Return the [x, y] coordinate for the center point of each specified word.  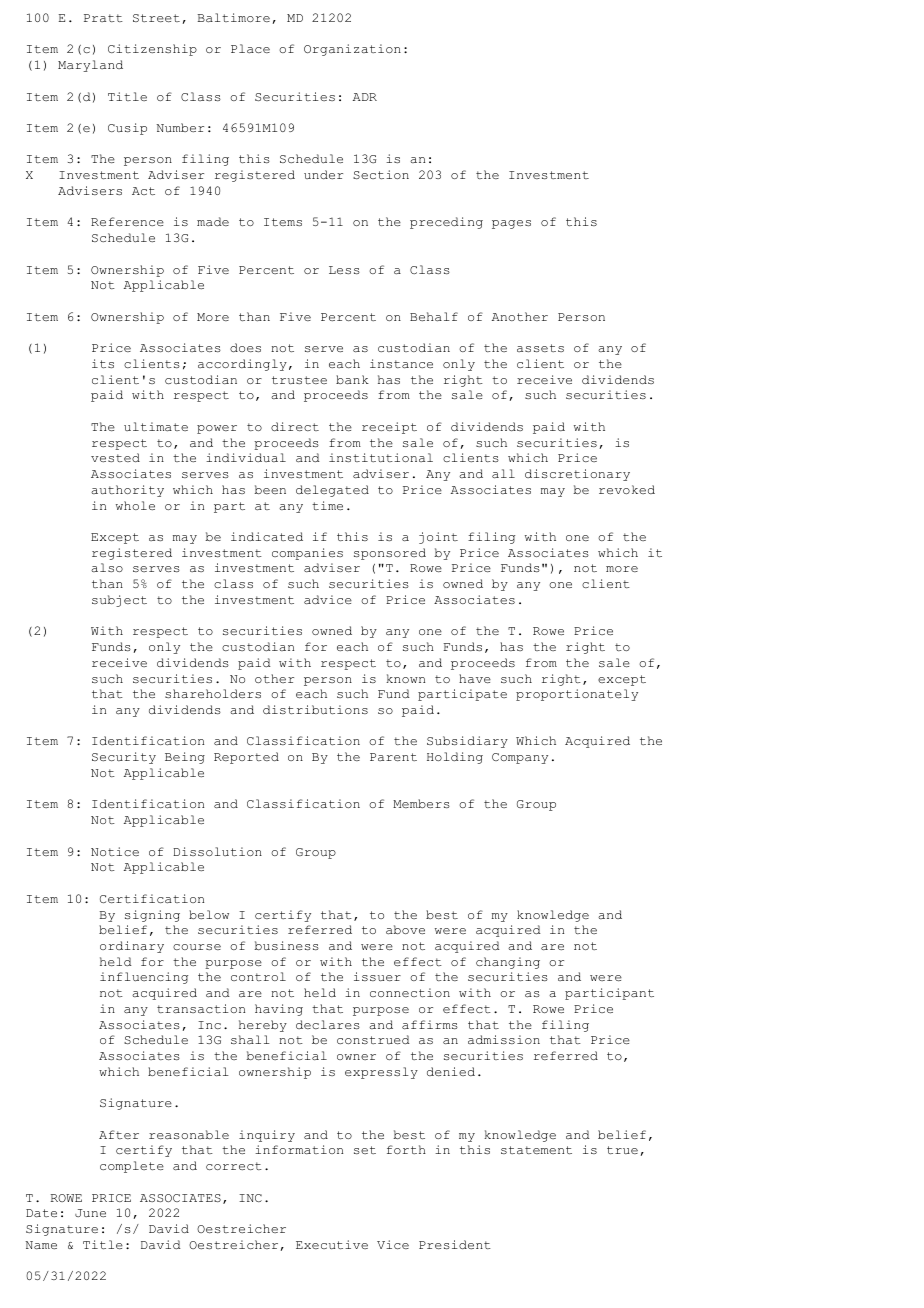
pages [511, 224]
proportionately [577, 695]
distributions [315, 709]
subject [119, 601]
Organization [352, 50]
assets [540, 348]
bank [352, 380]
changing [508, 963]
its [103, 363]
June [90, 1213]
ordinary [132, 947]
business [286, 945]
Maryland [90, 66]
